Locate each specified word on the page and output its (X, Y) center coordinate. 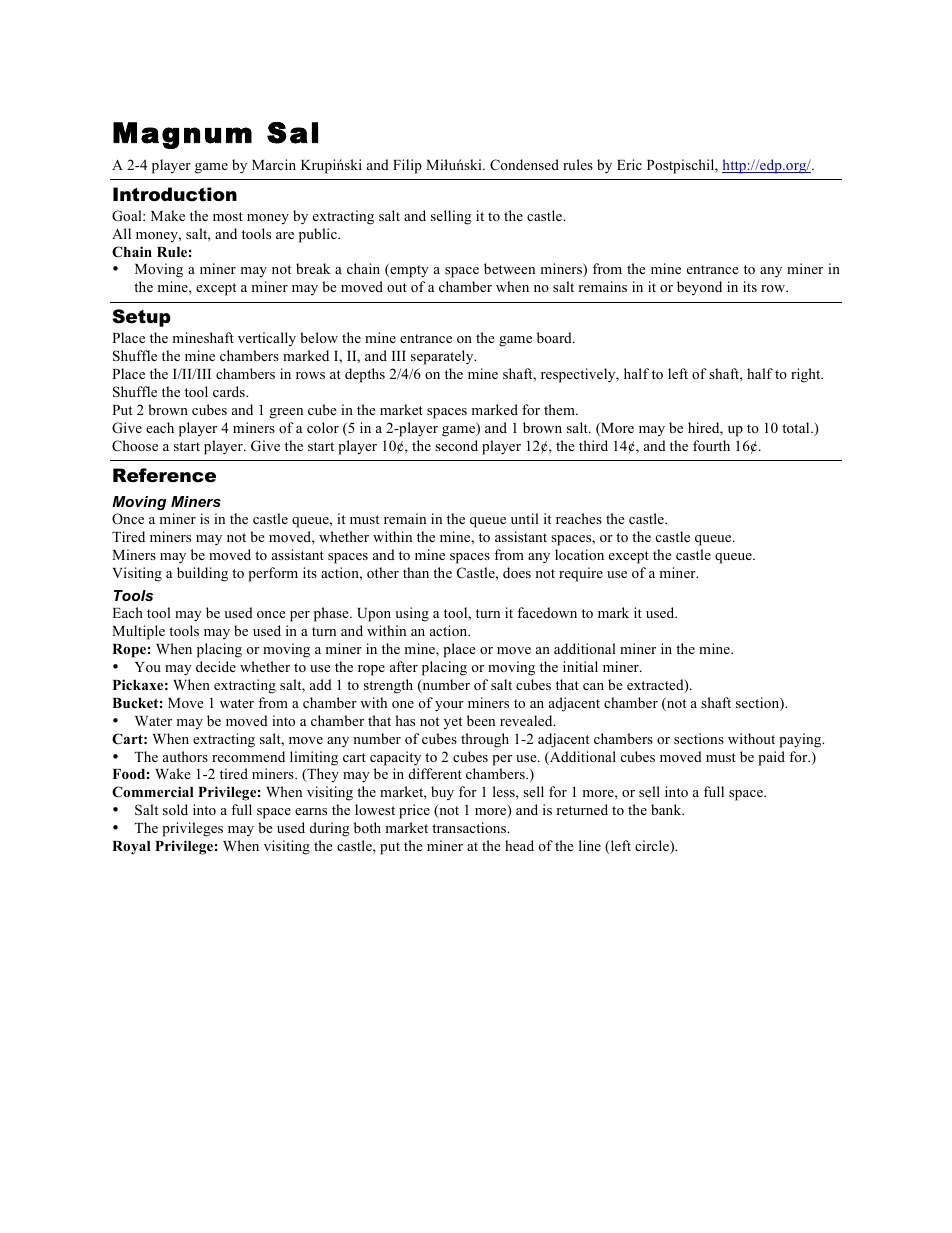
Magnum (182, 135)
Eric (629, 164)
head (519, 845)
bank (667, 809)
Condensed (524, 165)
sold (175, 809)
